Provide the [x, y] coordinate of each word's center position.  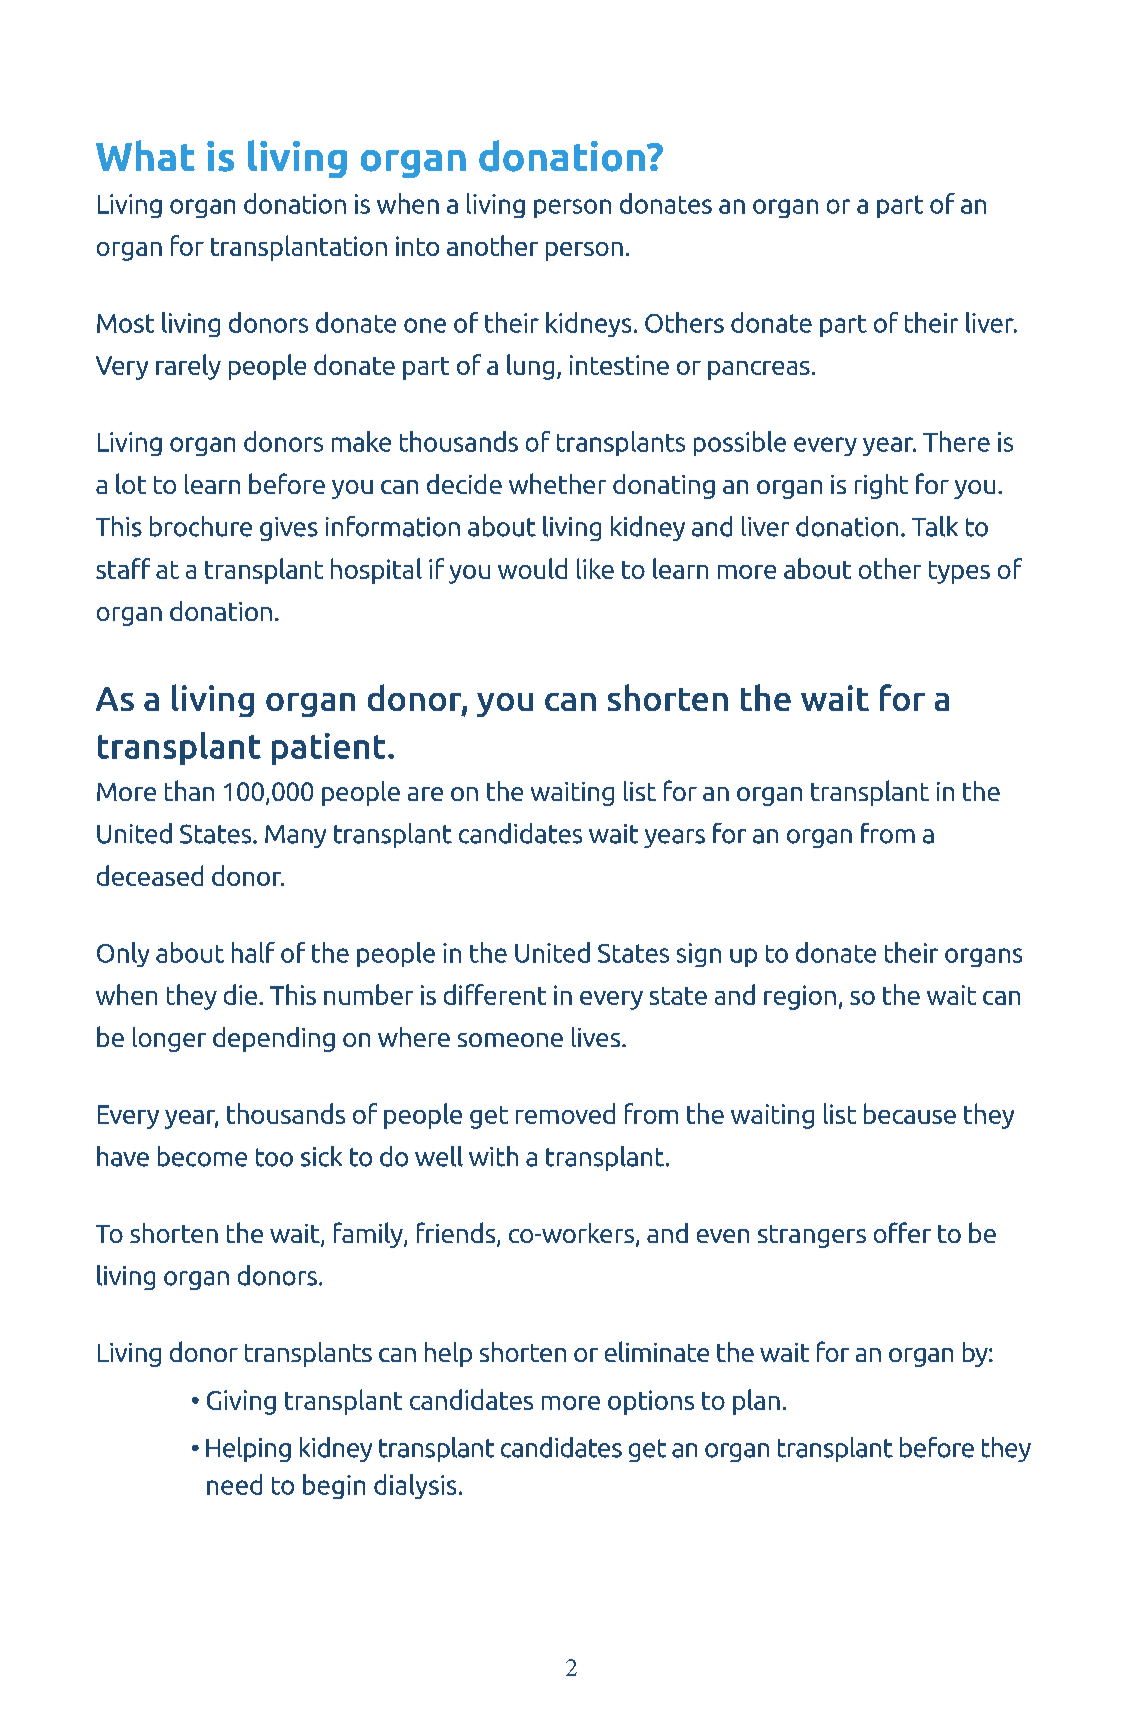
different [495, 994]
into [417, 246]
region [800, 997]
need [234, 1484]
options [651, 1402]
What [145, 155]
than [189, 790]
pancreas [759, 370]
